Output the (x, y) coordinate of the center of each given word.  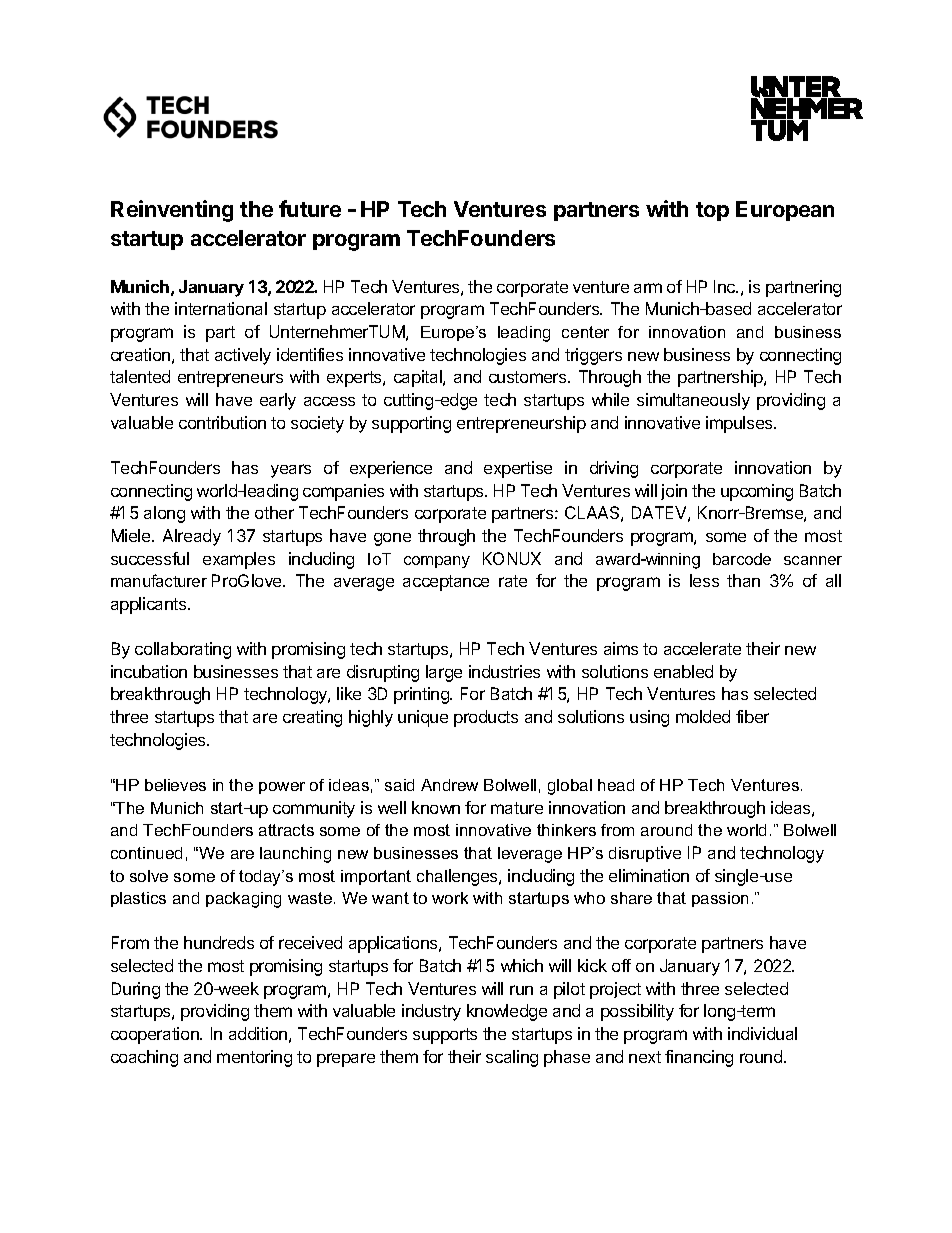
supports (445, 1036)
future (310, 208)
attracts (286, 830)
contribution (222, 422)
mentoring (254, 1058)
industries (504, 671)
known (436, 807)
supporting (411, 424)
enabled (683, 671)
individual (762, 1033)
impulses (740, 424)
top (712, 211)
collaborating (183, 650)
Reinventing (172, 211)
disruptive (645, 854)
